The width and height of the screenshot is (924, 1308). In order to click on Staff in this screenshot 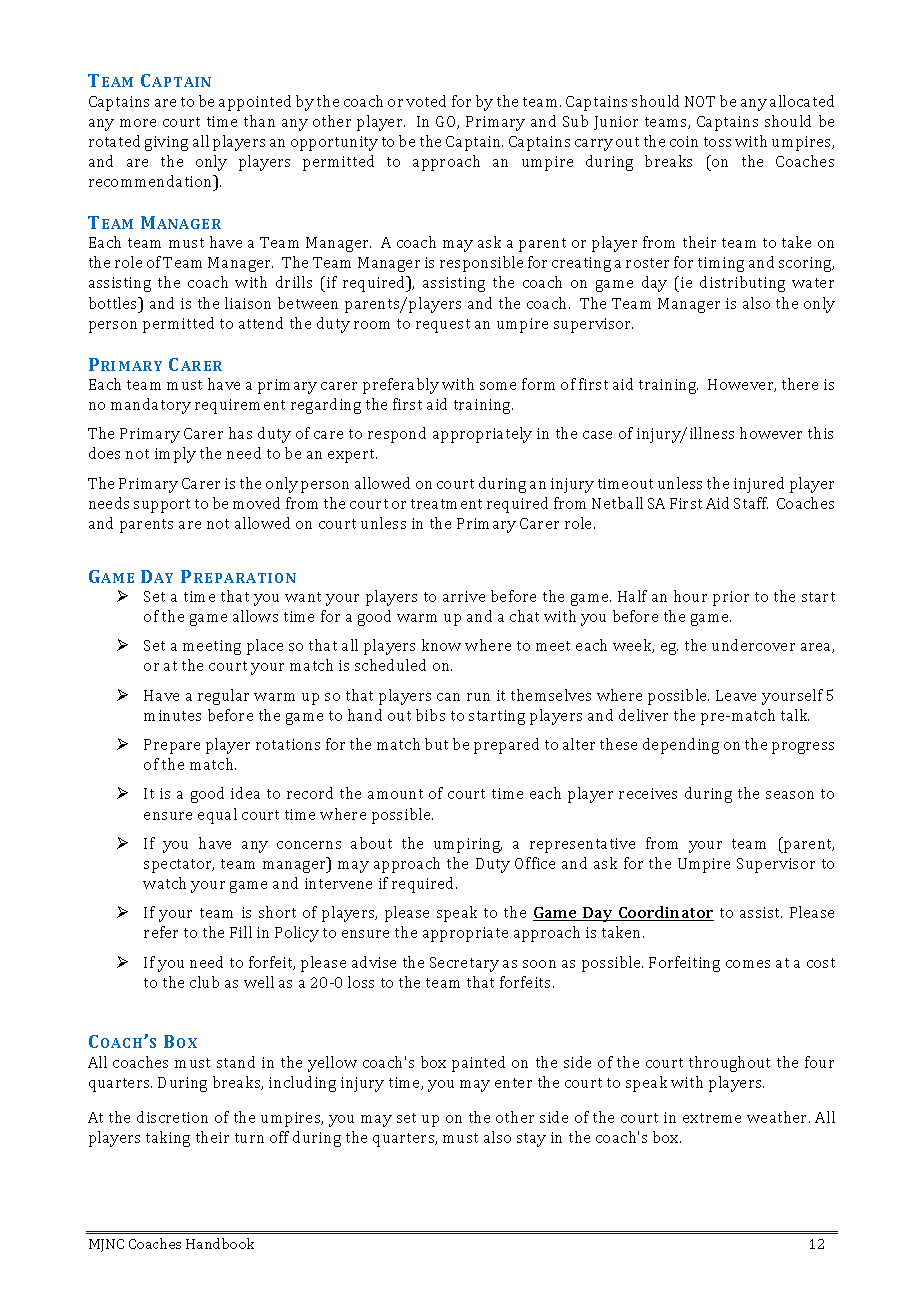, I will do `click(751, 503)`.
